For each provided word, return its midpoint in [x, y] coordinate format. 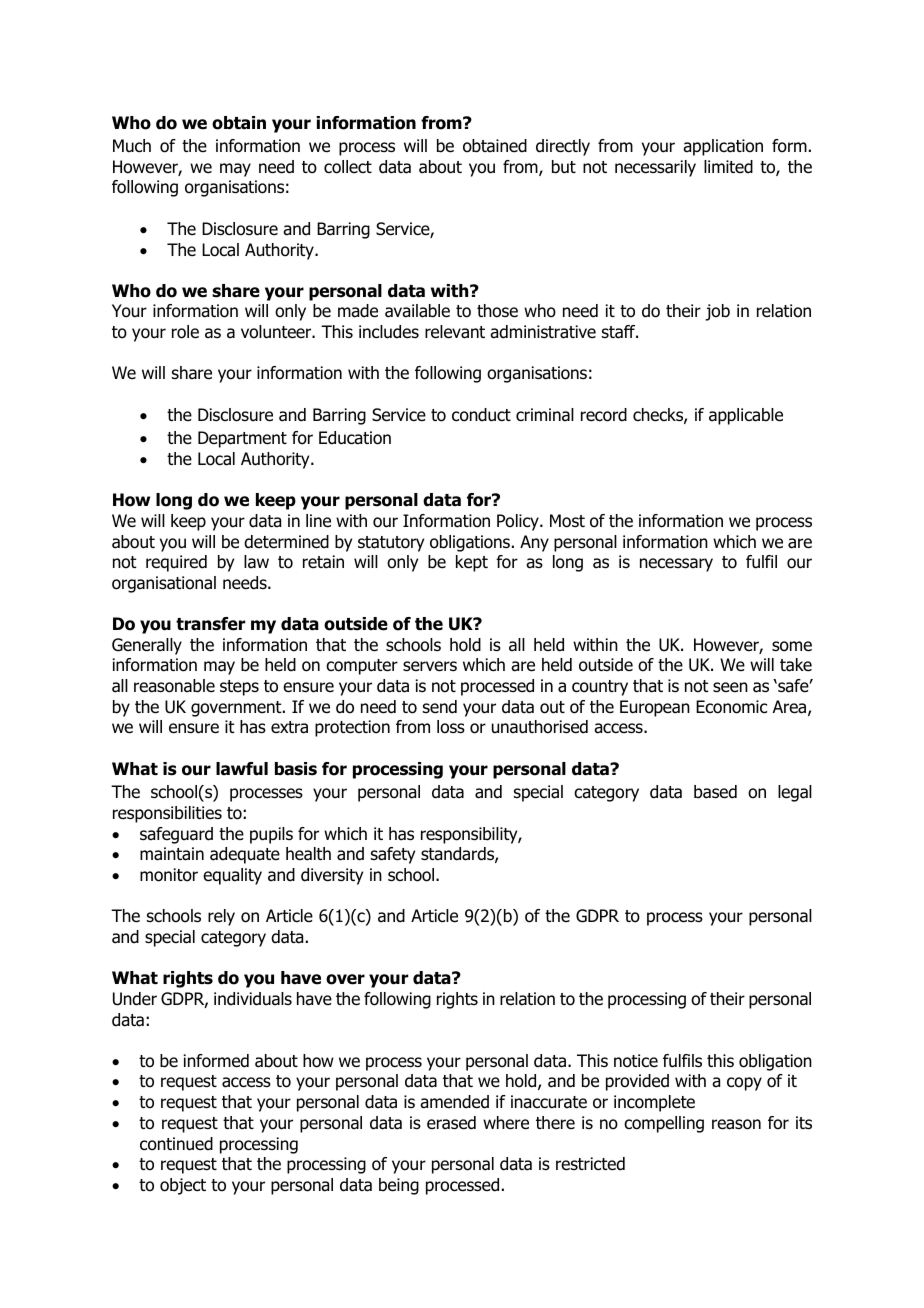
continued [176, 1144]
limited [728, 167]
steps [239, 688]
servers [430, 666]
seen [730, 687]
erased [451, 1123]
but [564, 167]
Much [132, 145]
